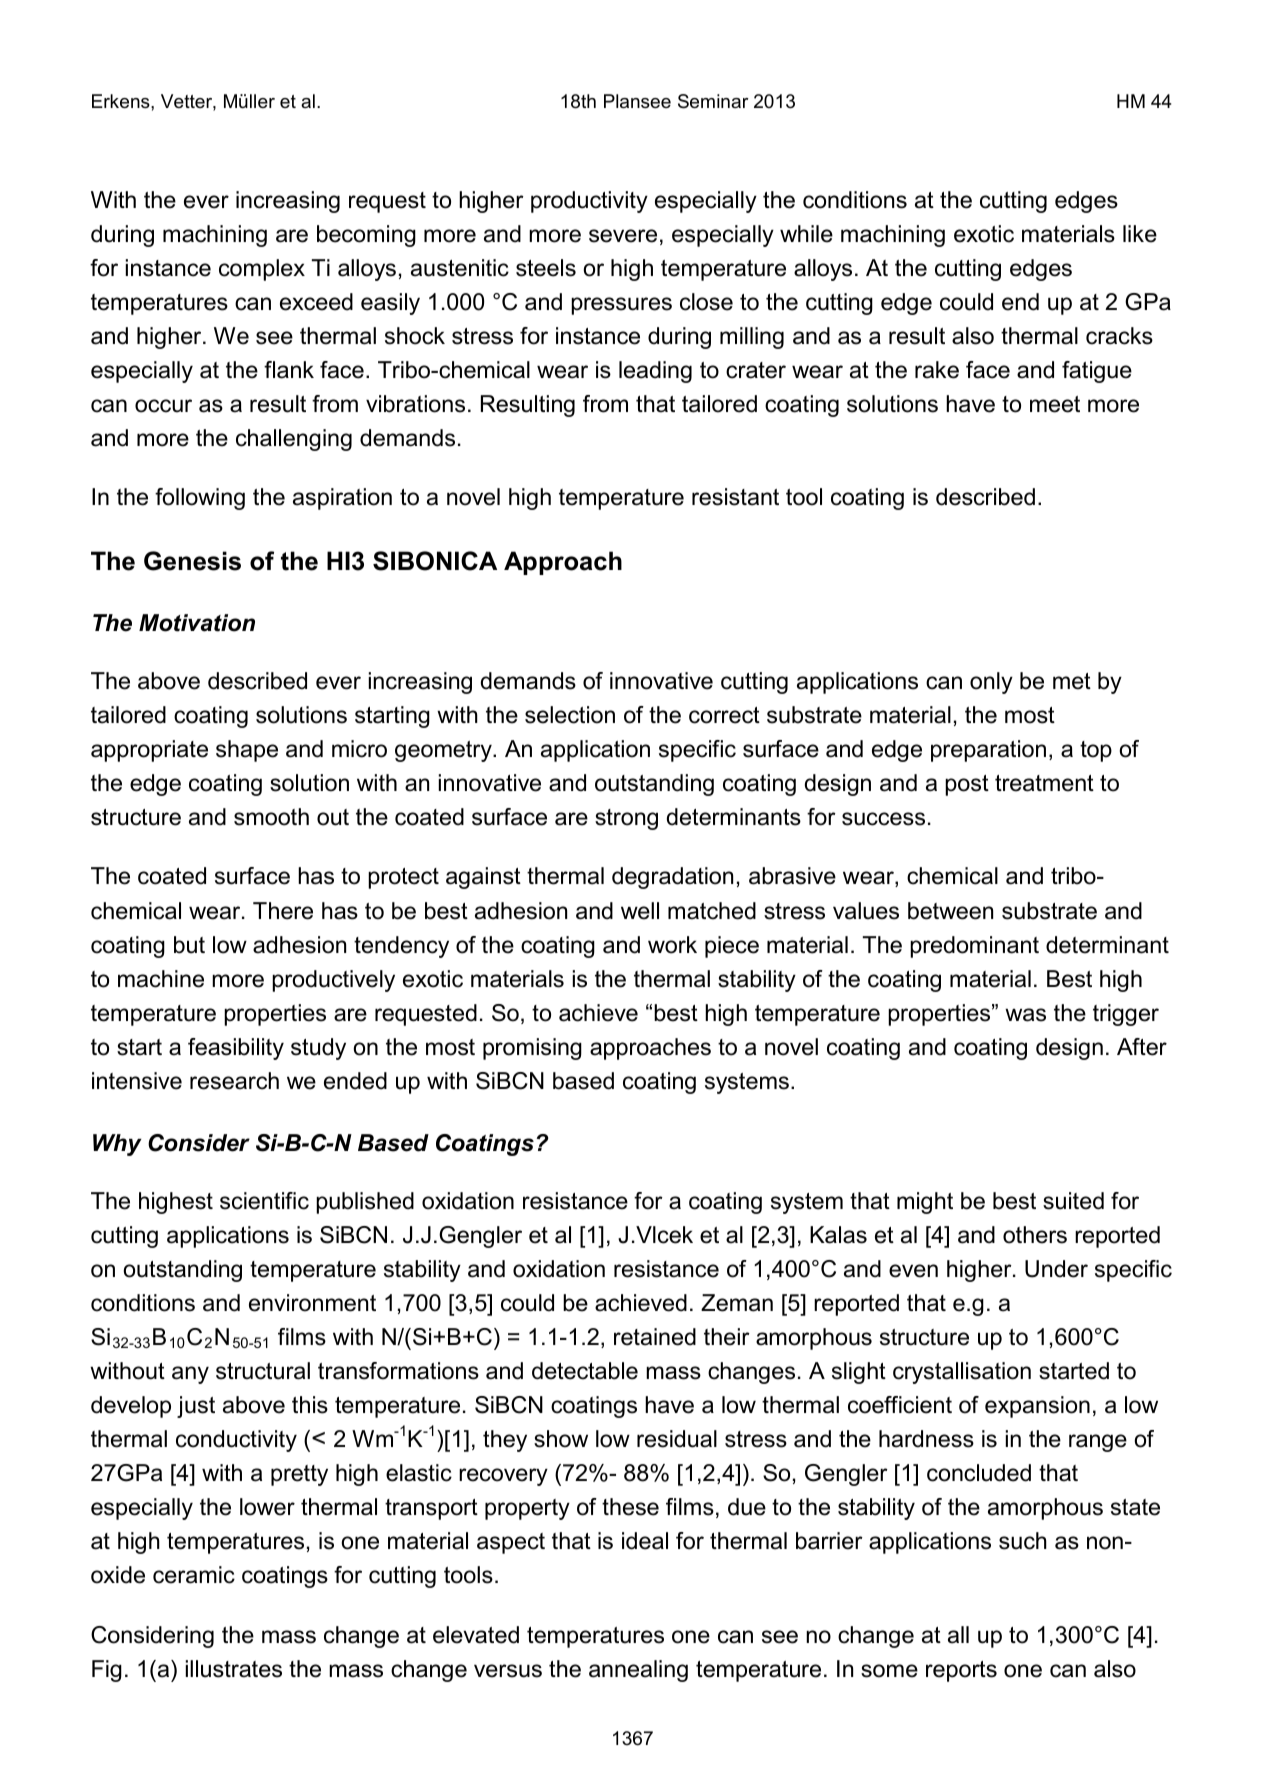 This screenshot has width=1265, height=1790. Describe the element at coordinates (234, 1669) in the screenshot. I see `illustrates` at that location.
